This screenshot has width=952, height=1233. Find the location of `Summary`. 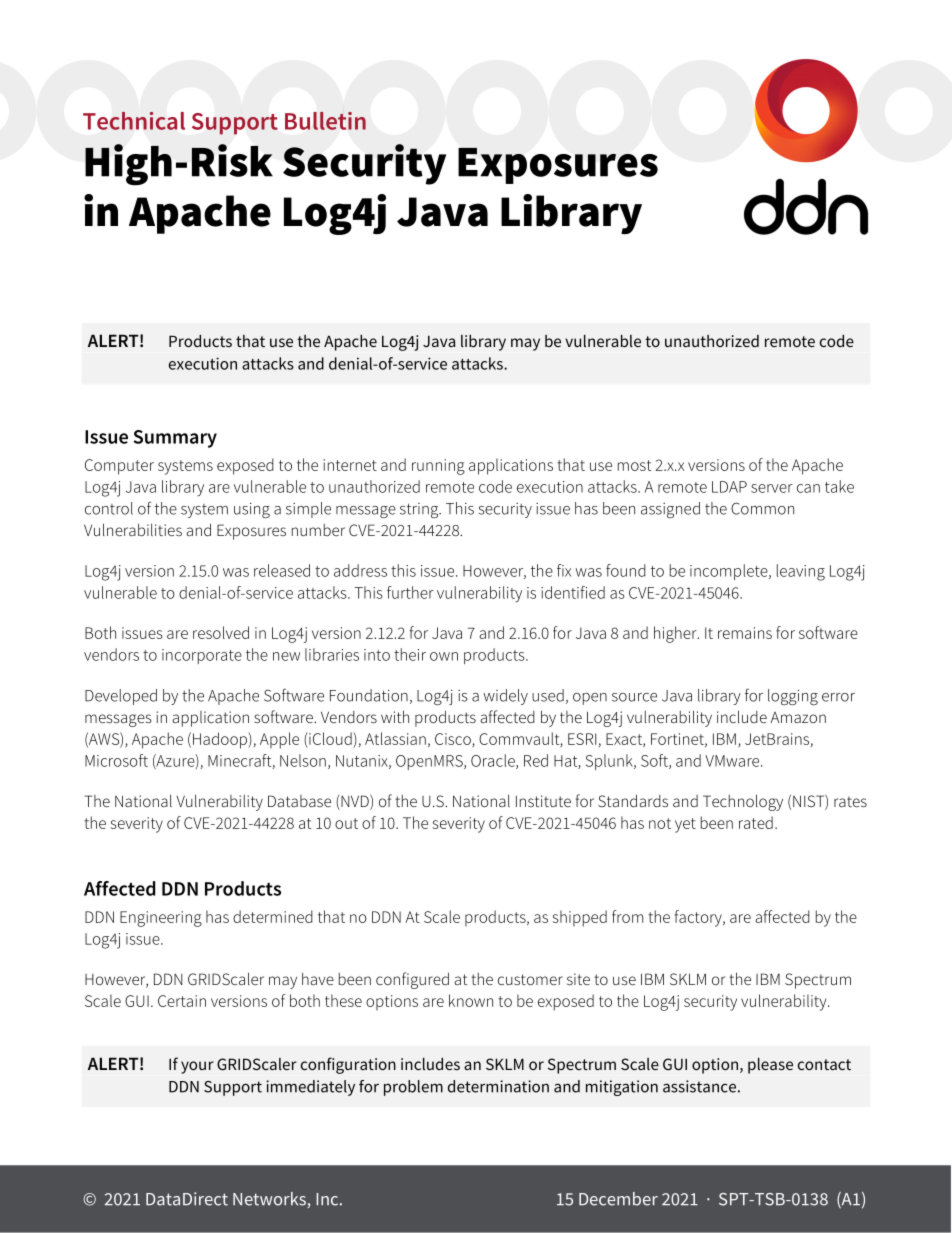

Summary is located at coordinates (175, 439).
